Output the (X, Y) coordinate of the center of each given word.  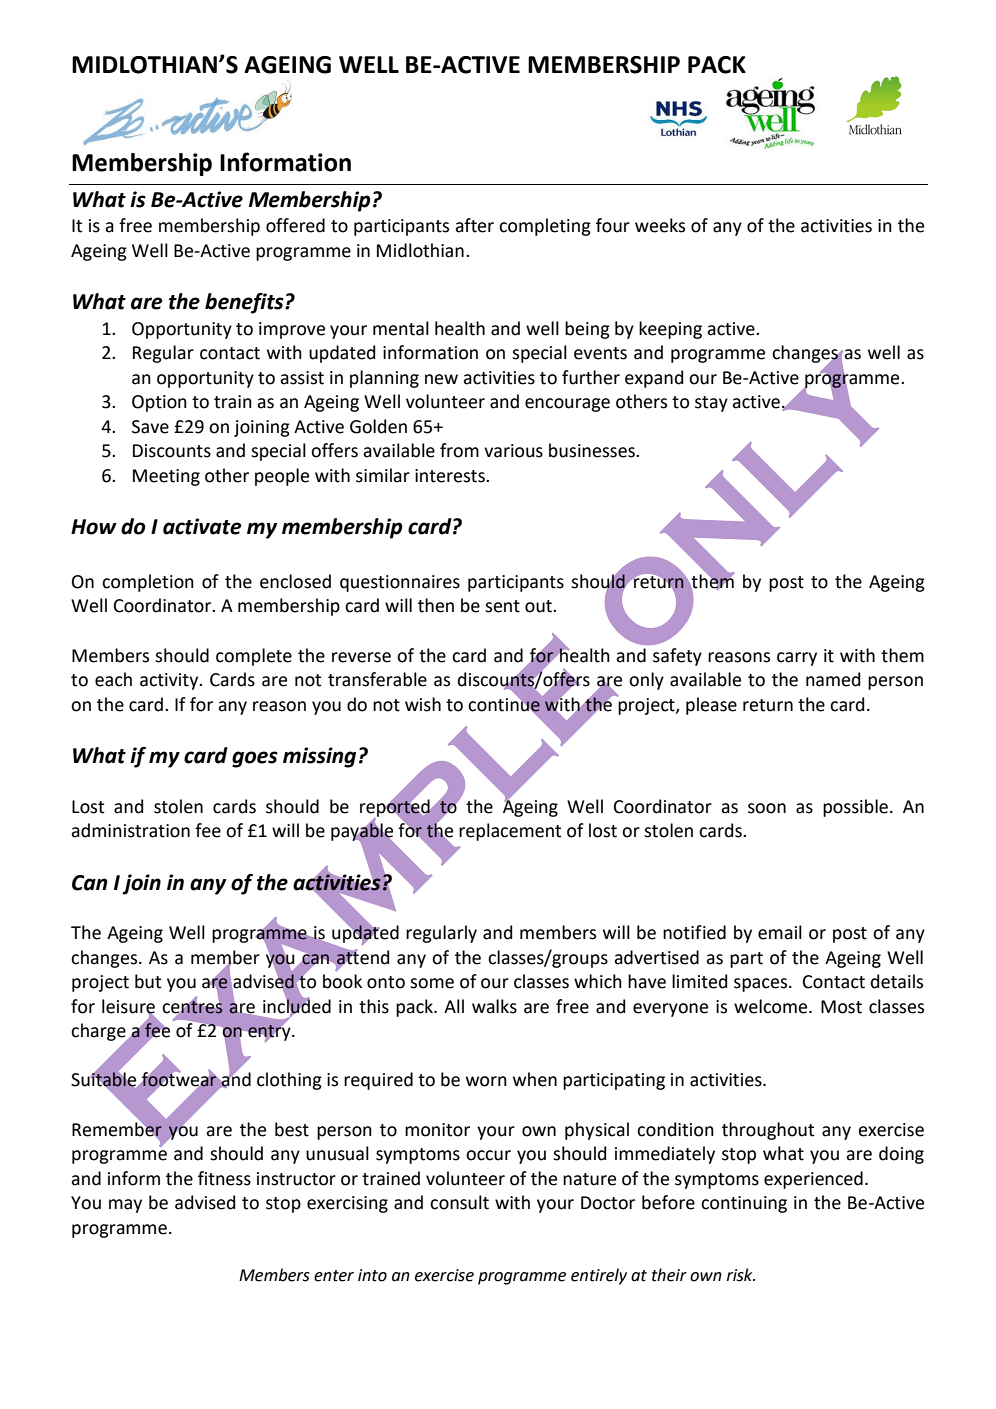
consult (459, 1202)
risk (741, 1275)
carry (797, 659)
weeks (660, 225)
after (474, 225)
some (432, 983)
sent (502, 606)
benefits (245, 303)
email (780, 932)
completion (148, 583)
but (148, 981)
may (125, 1206)
